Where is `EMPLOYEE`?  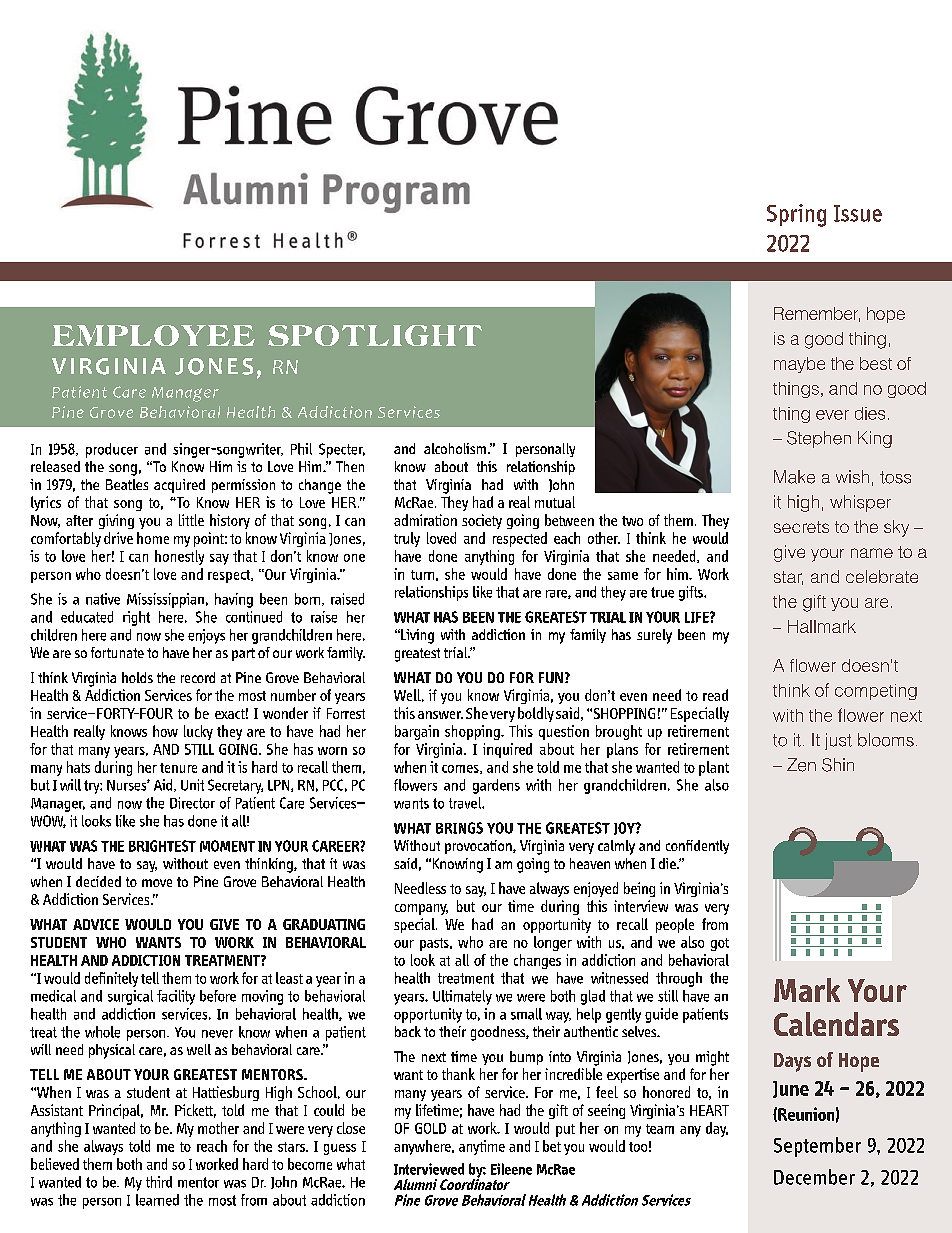 EMPLOYEE is located at coordinates (153, 335).
